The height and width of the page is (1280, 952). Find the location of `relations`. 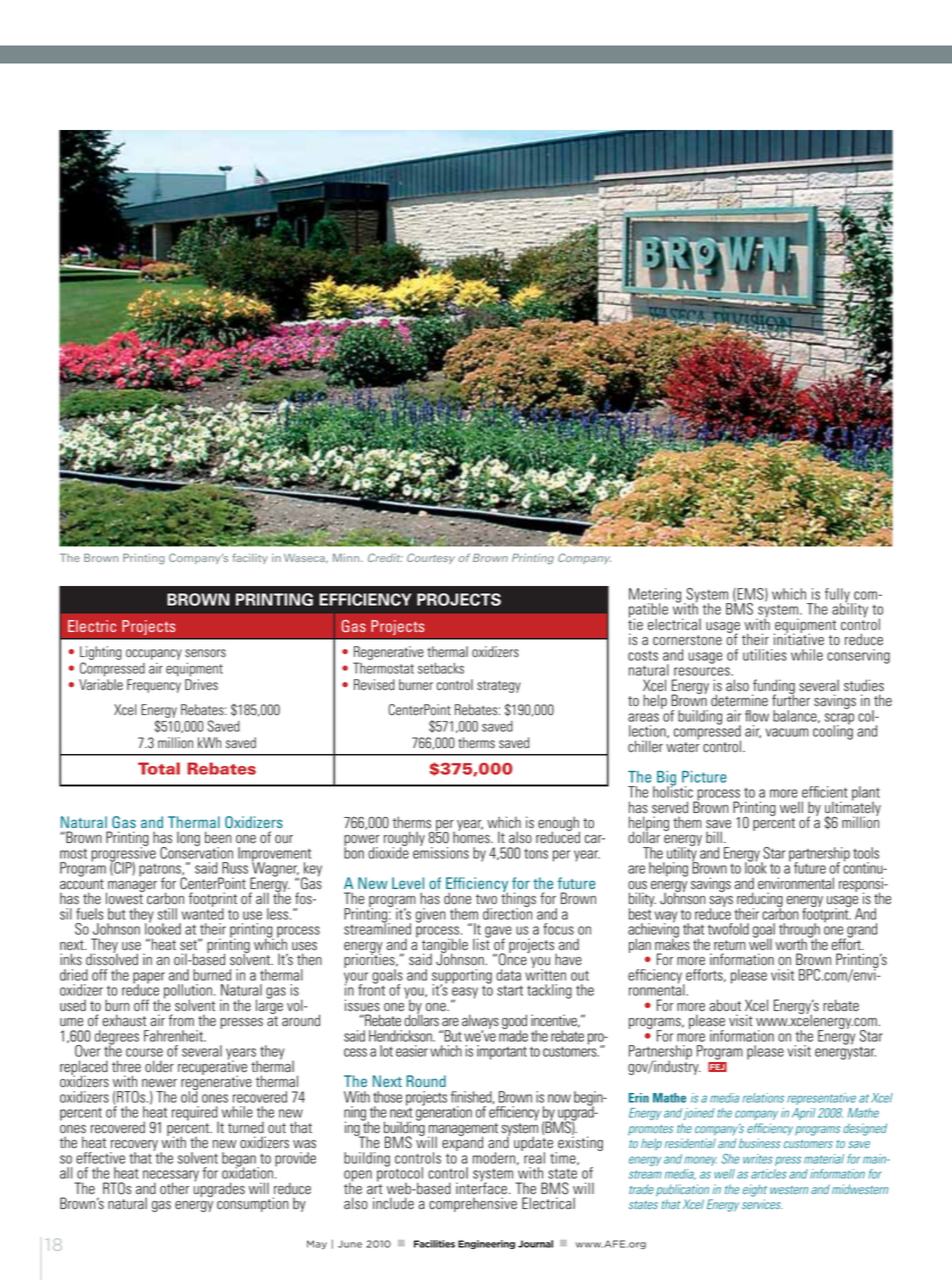

relations is located at coordinates (763, 1098).
